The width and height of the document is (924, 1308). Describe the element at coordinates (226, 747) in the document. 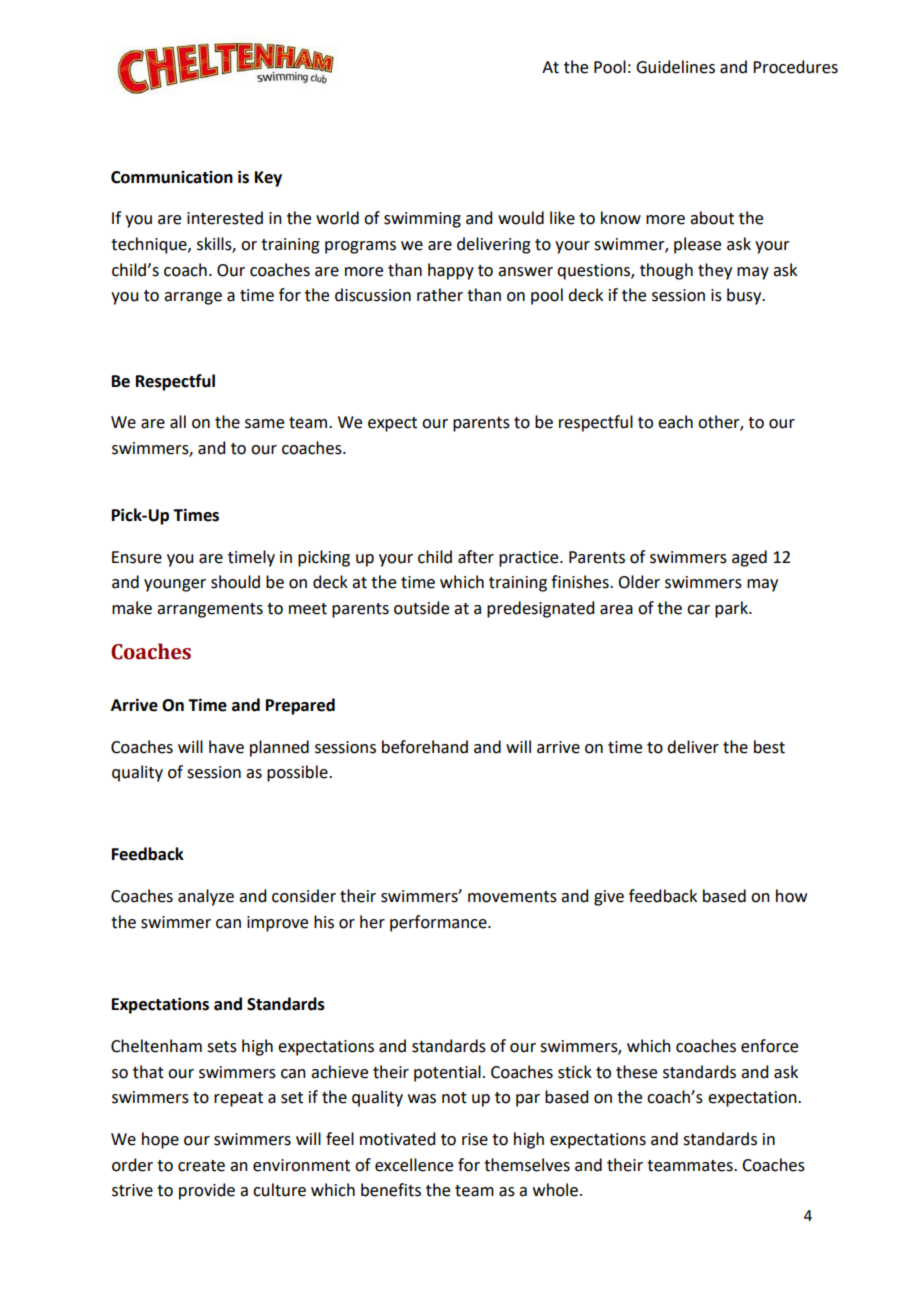

I see `have` at that location.
